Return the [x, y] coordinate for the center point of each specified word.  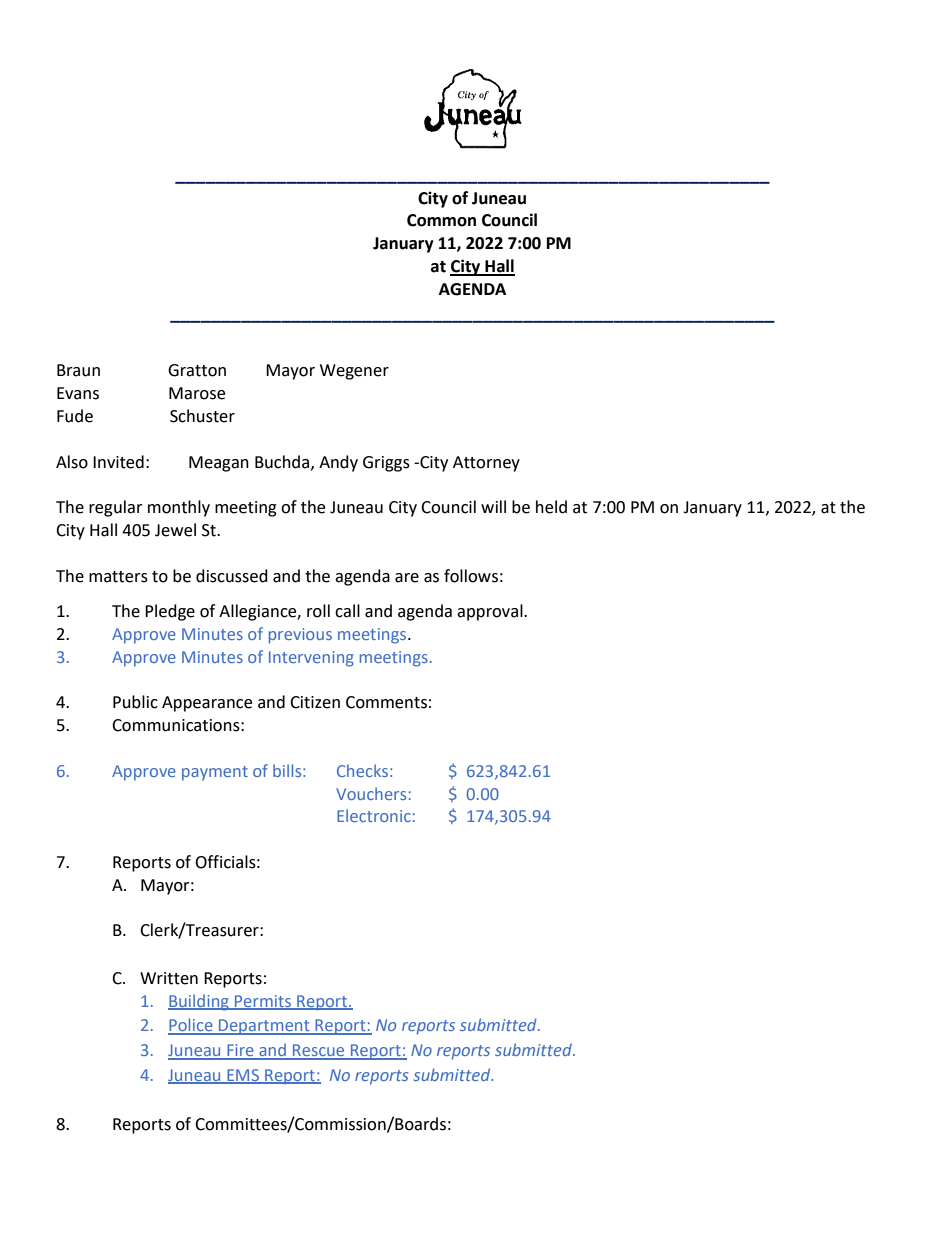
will [493, 506]
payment [215, 773]
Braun [78, 370]
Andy [338, 463]
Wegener [354, 372]
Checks [362, 770]
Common [441, 220]
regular [116, 508]
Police [191, 1026]
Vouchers [371, 793]
